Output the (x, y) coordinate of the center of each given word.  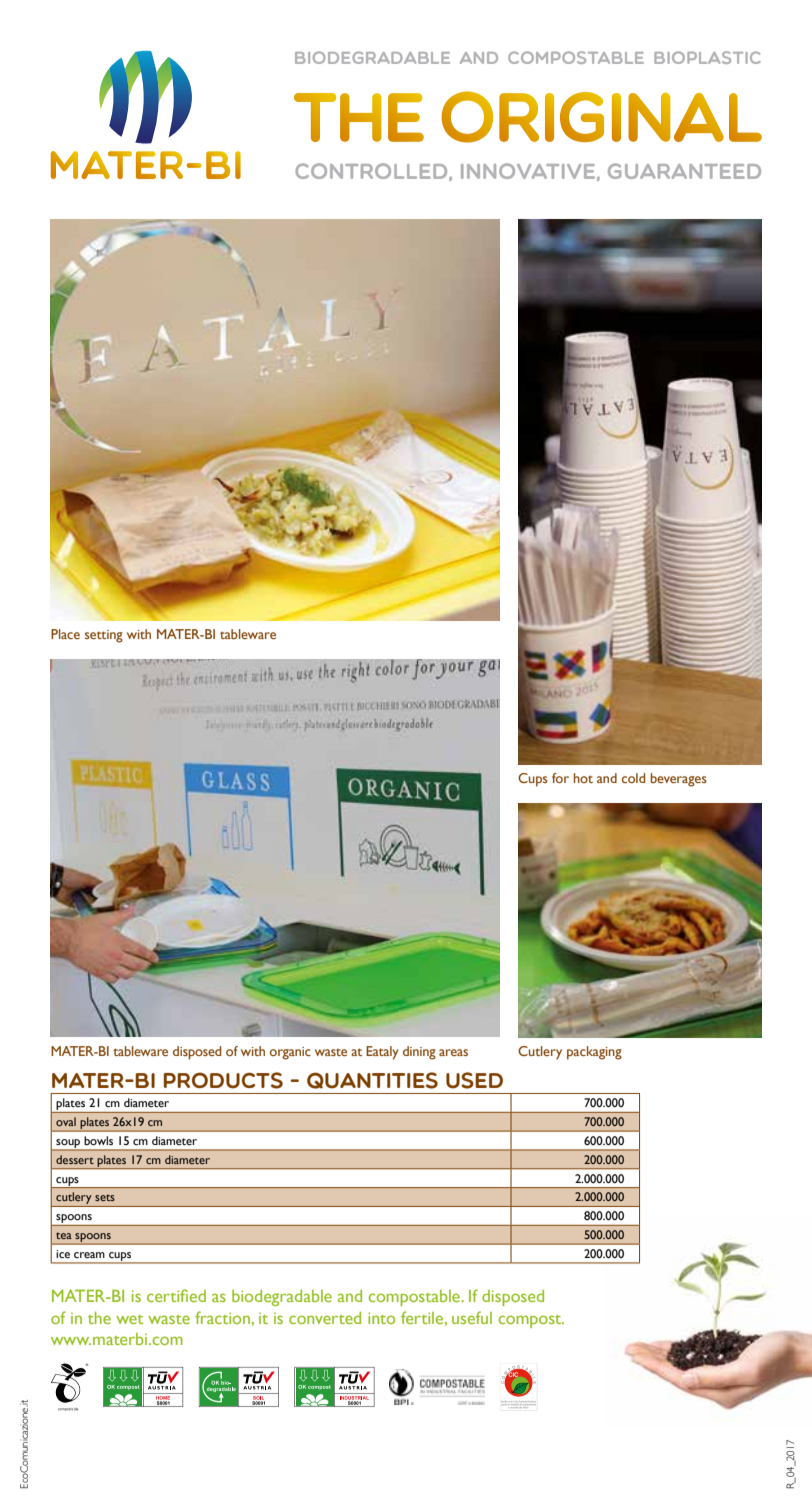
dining (419, 1053)
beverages (678, 780)
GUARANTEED (684, 171)
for (560, 778)
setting (104, 636)
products (223, 1080)
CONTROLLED (373, 172)
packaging (594, 1053)
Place (65, 634)
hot (583, 778)
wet (129, 1319)
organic (290, 1053)
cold (633, 778)
